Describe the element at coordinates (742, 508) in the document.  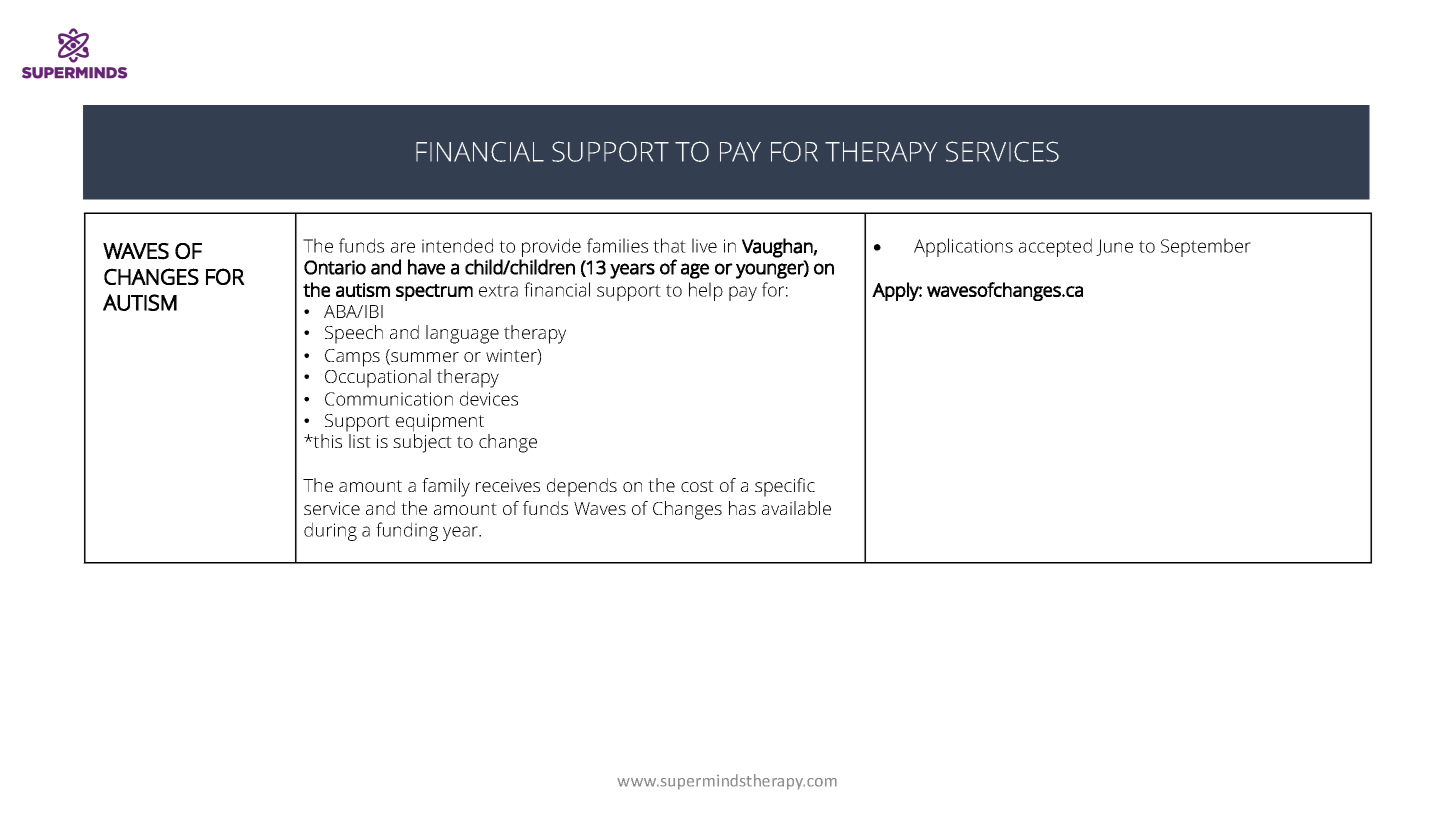
I see `has` at that location.
